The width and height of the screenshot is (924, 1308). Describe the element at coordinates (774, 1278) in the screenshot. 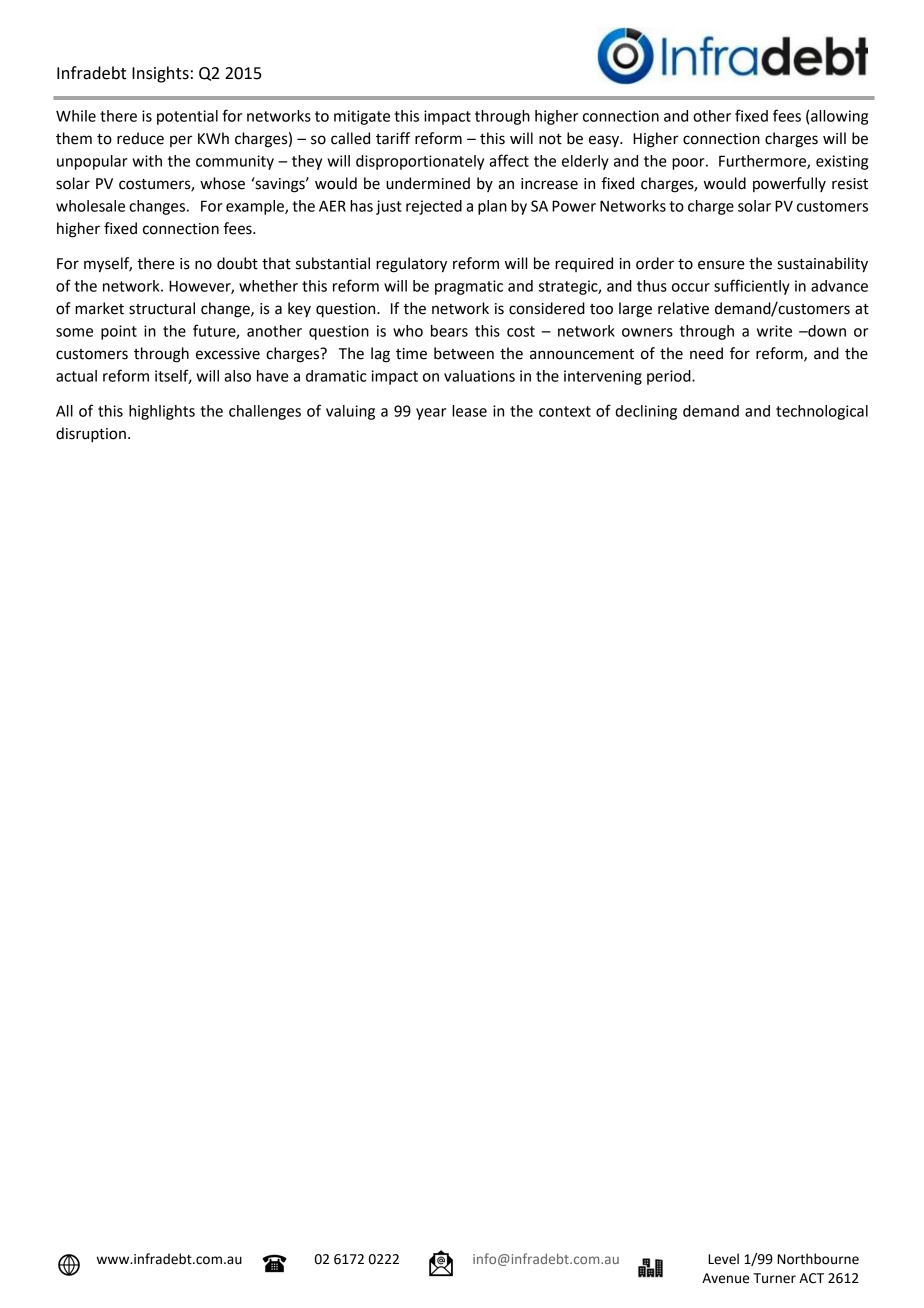

I see `Turner` at that location.
